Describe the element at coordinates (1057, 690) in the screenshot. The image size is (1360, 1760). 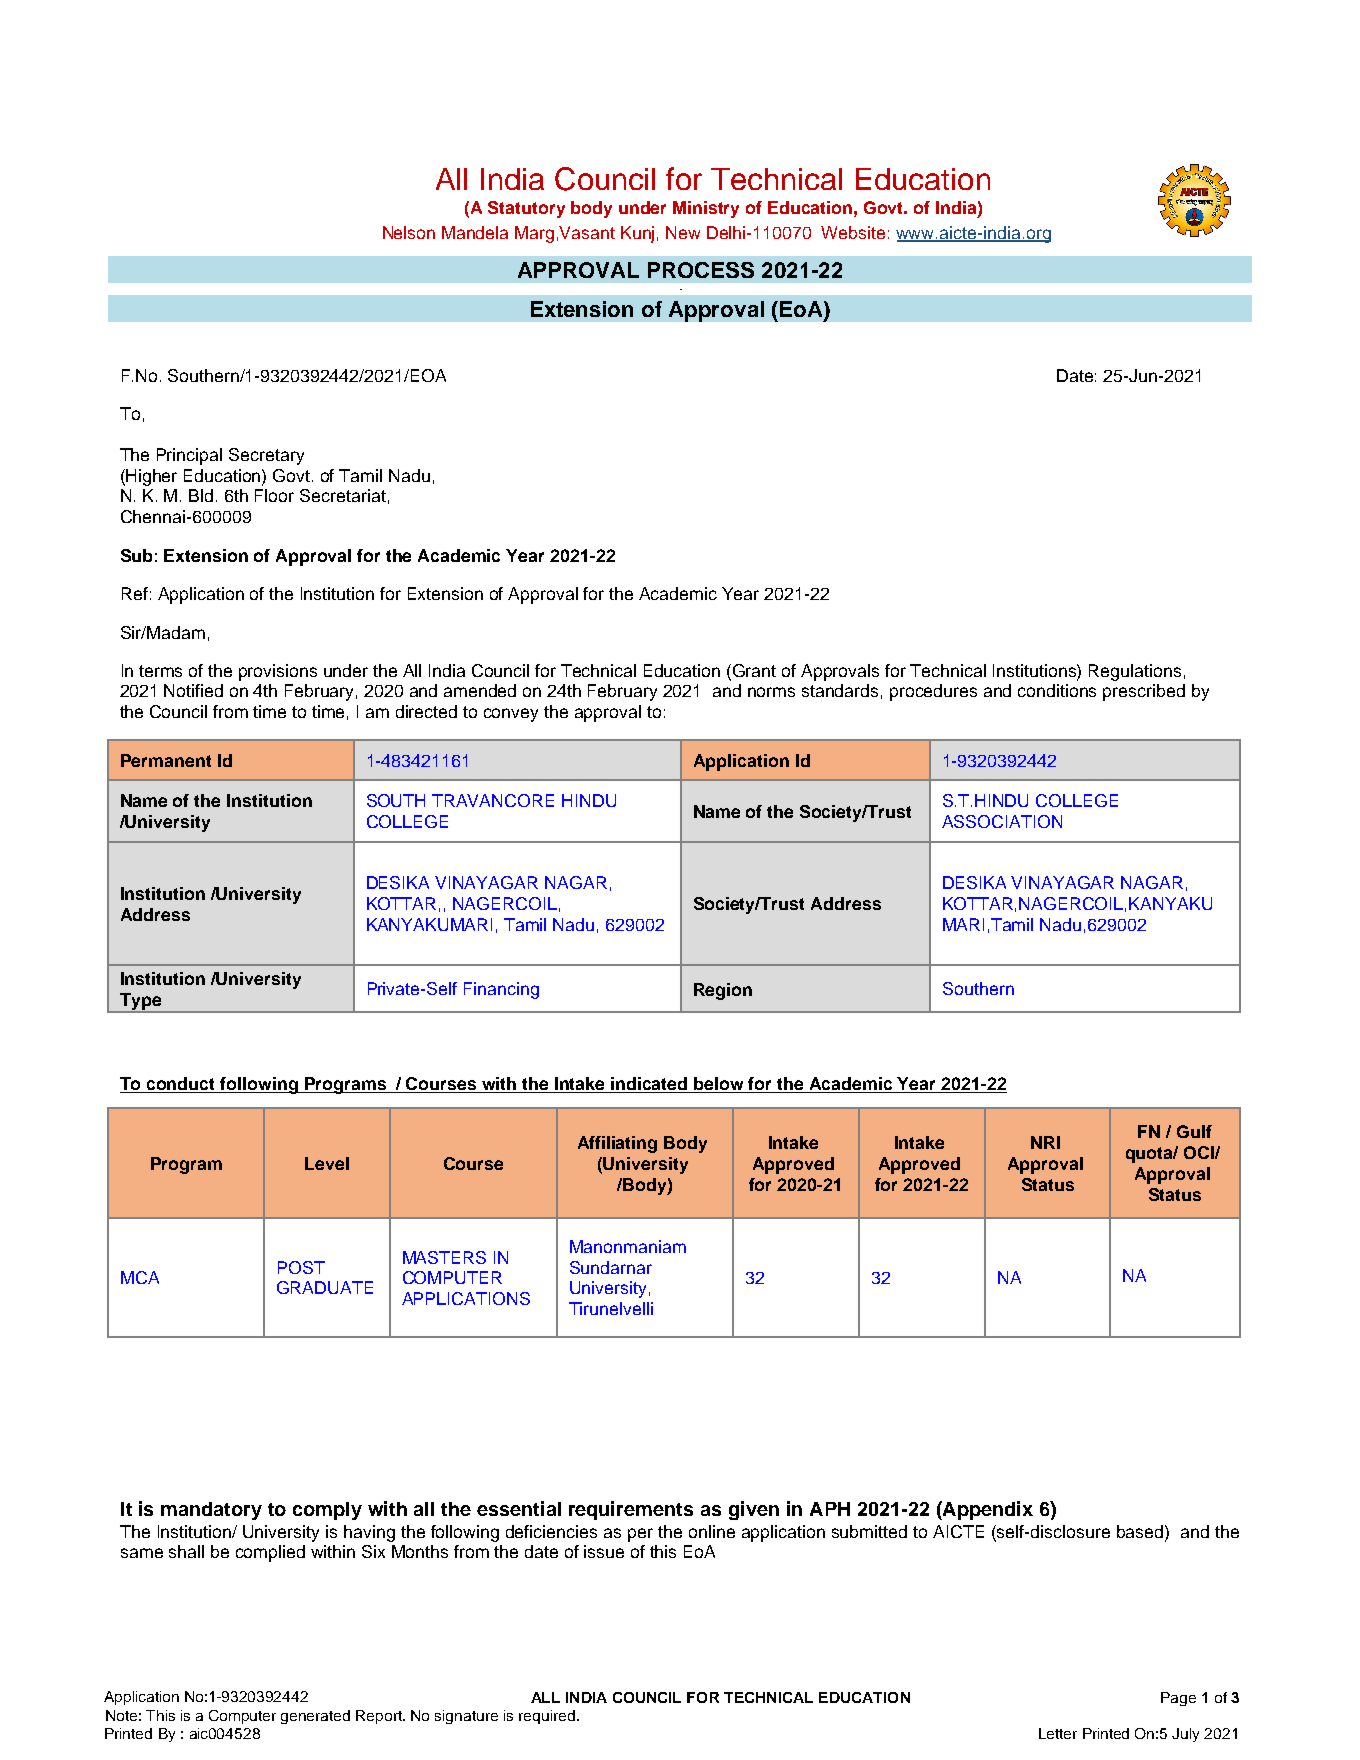
I see `conditions` at that location.
